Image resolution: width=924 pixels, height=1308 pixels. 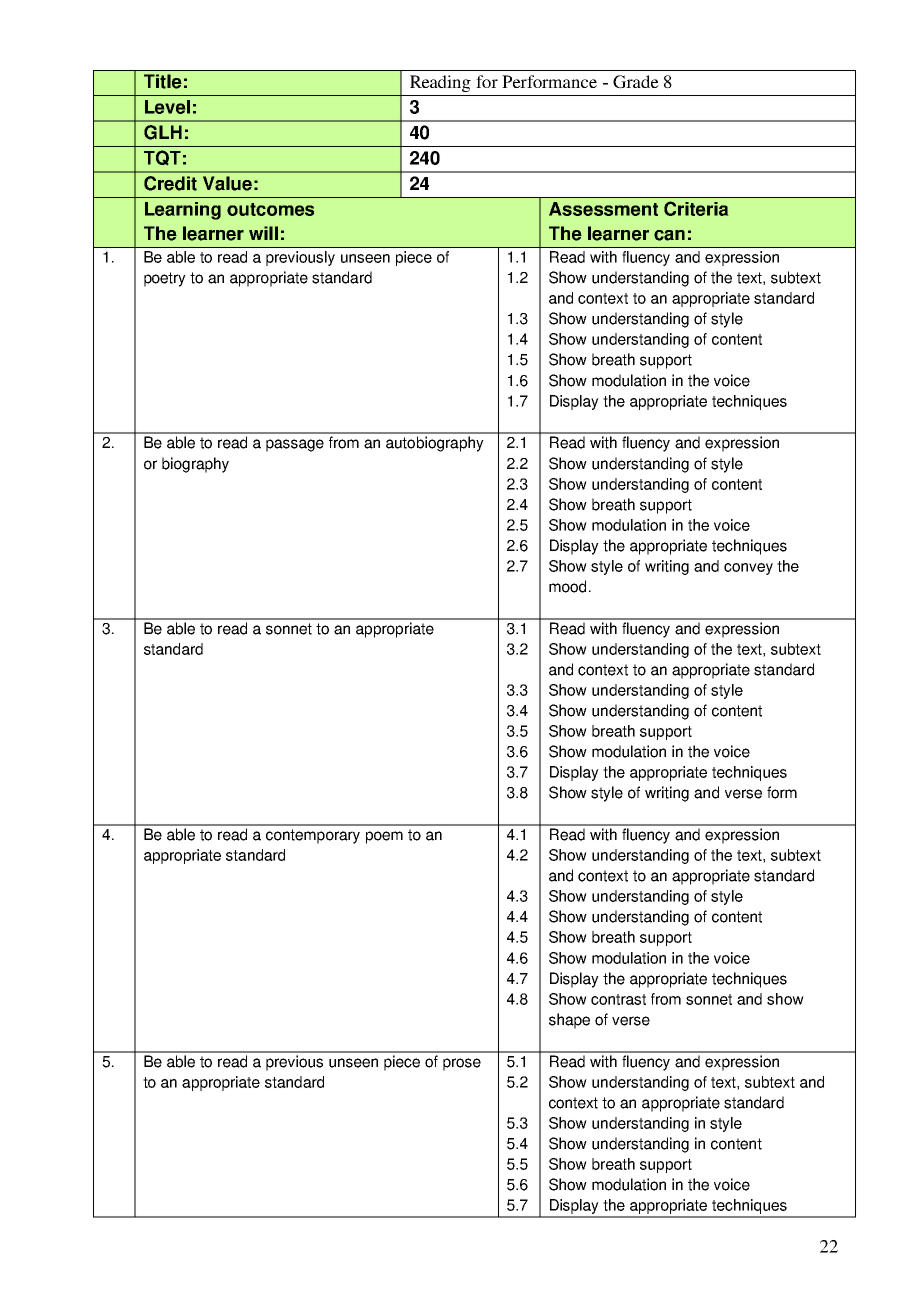 What do you see at coordinates (696, 208) in the document?
I see `Criteria` at bounding box center [696, 208].
